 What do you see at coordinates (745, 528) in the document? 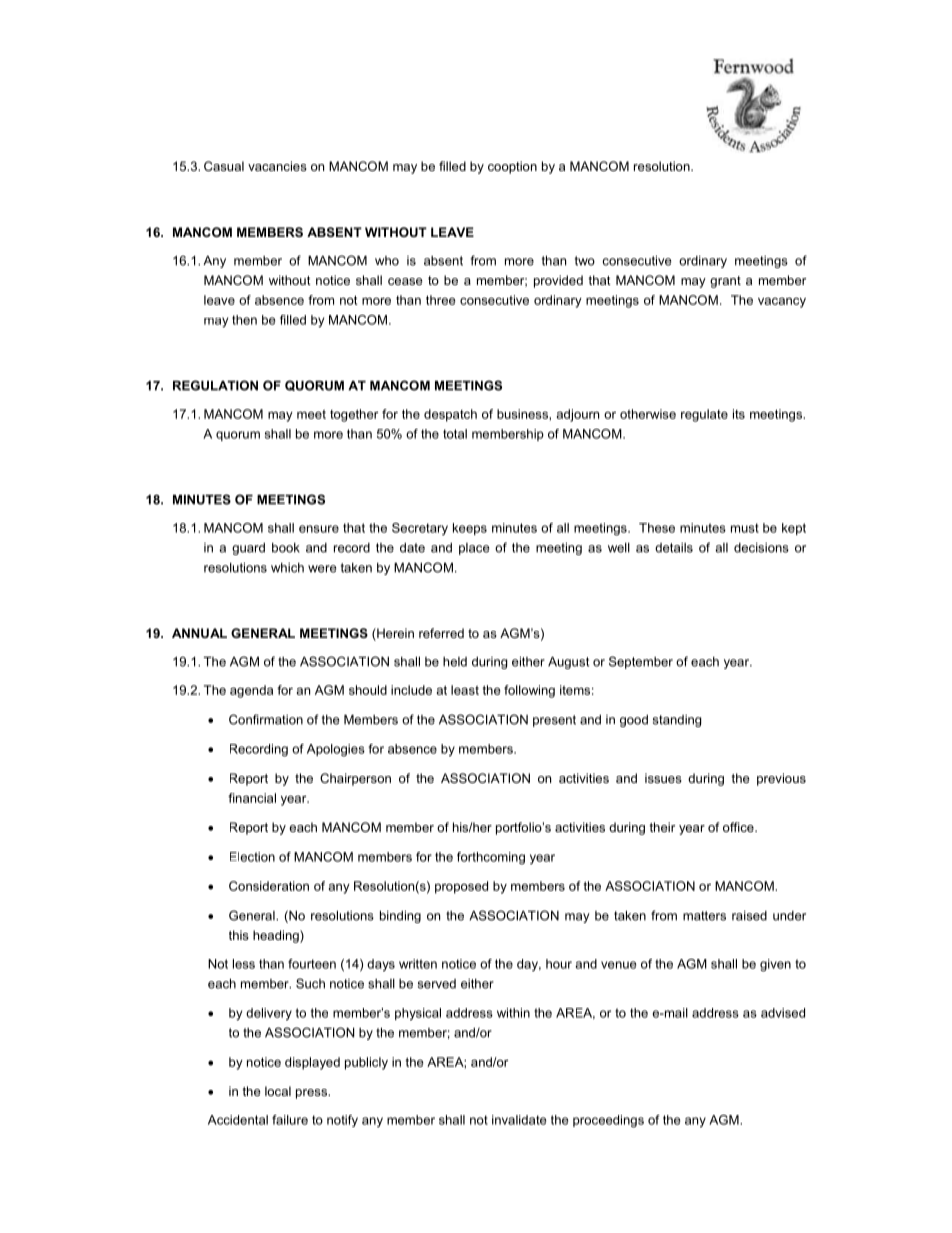
I see `must` at bounding box center [745, 528].
